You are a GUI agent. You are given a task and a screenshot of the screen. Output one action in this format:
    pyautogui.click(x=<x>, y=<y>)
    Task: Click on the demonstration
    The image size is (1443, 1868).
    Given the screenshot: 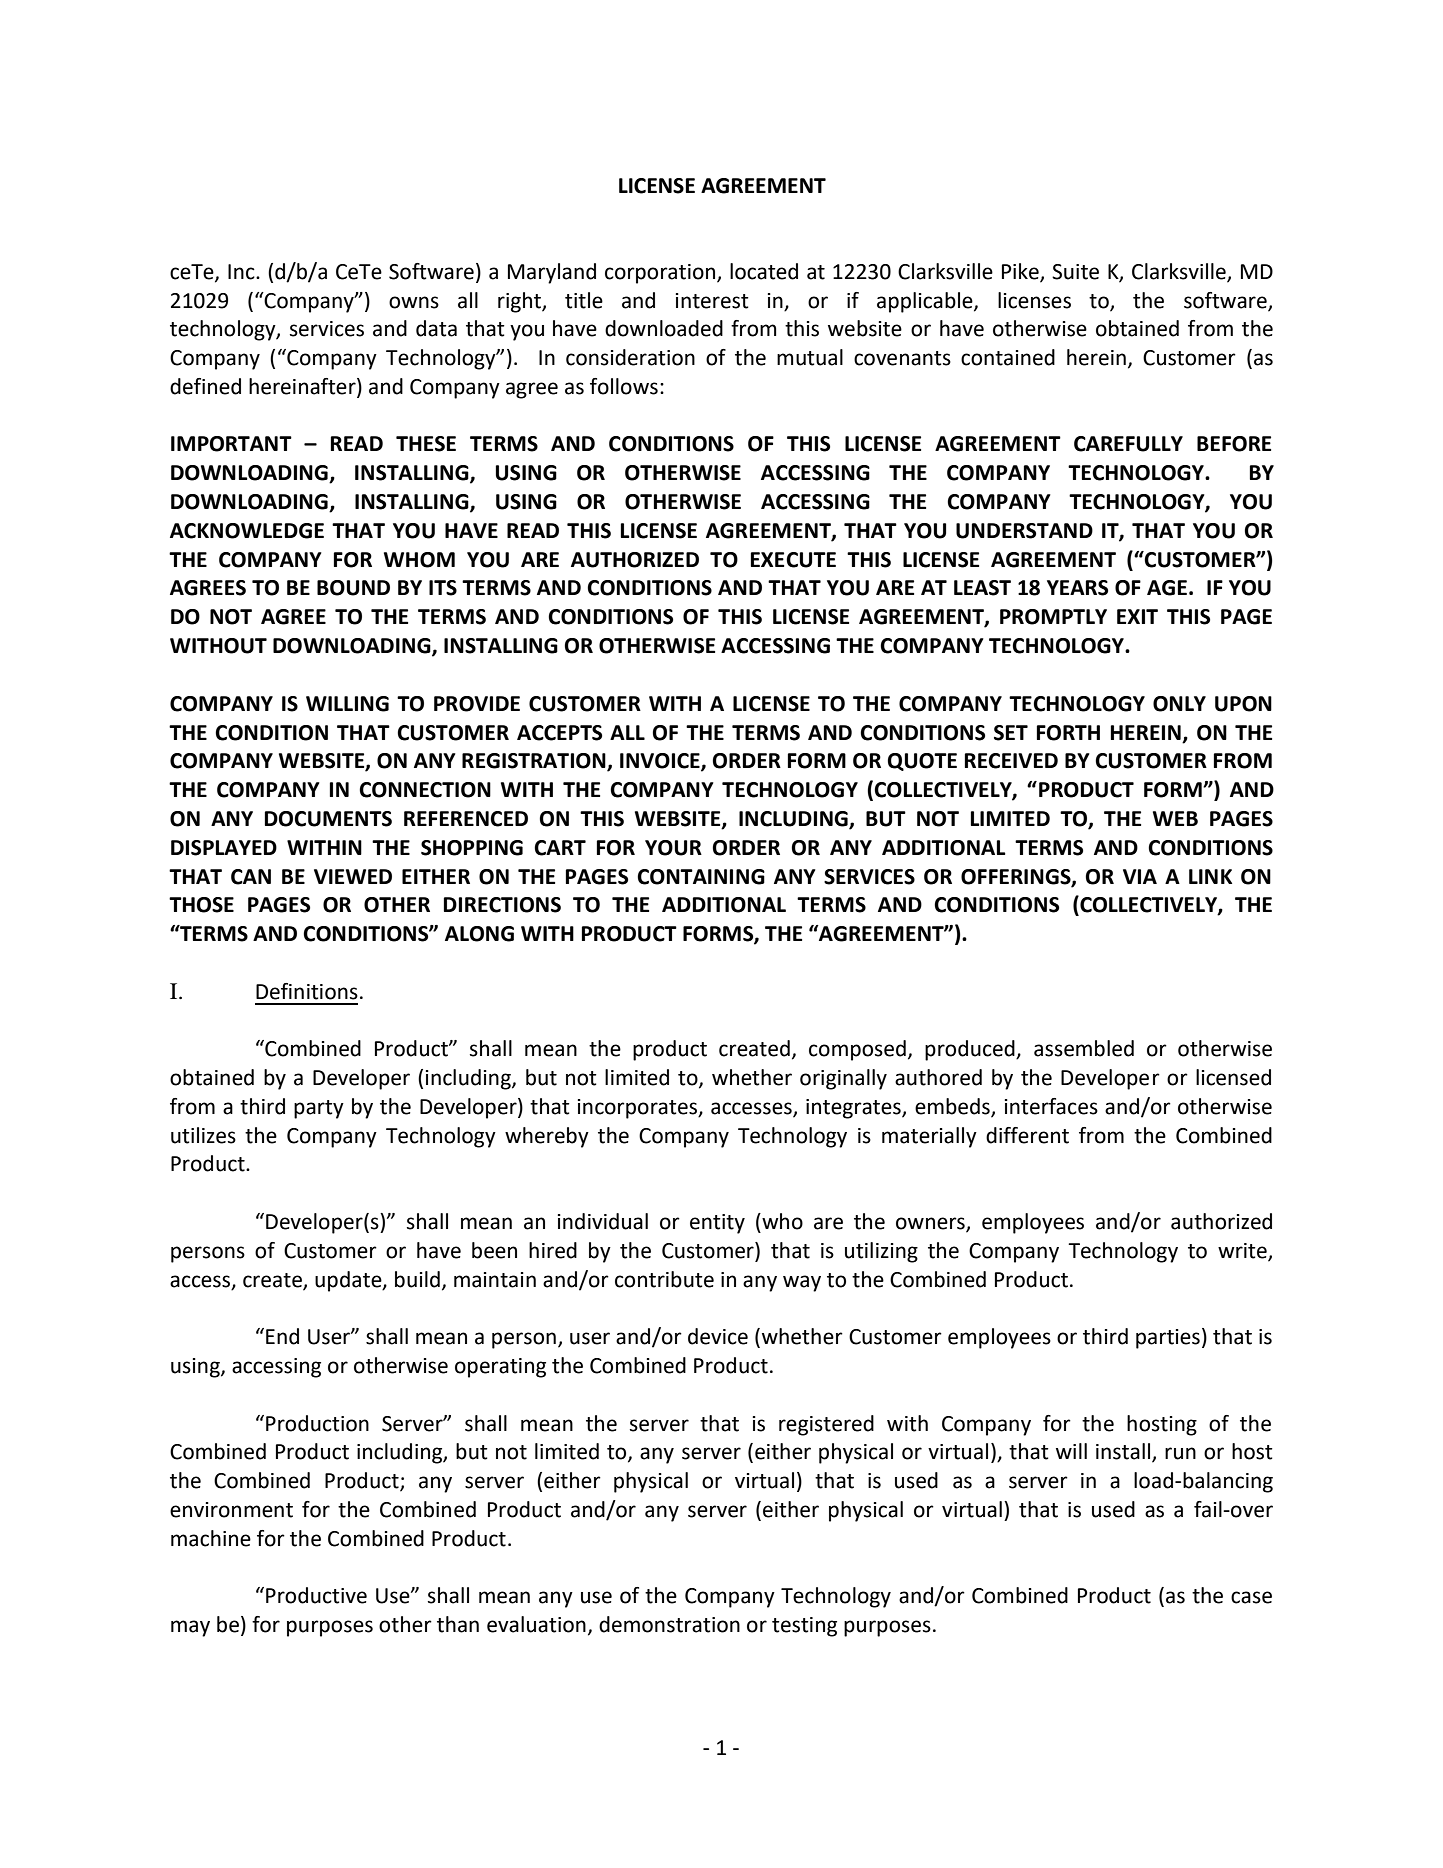 What is the action you would take?
    pyautogui.click(x=669, y=1624)
